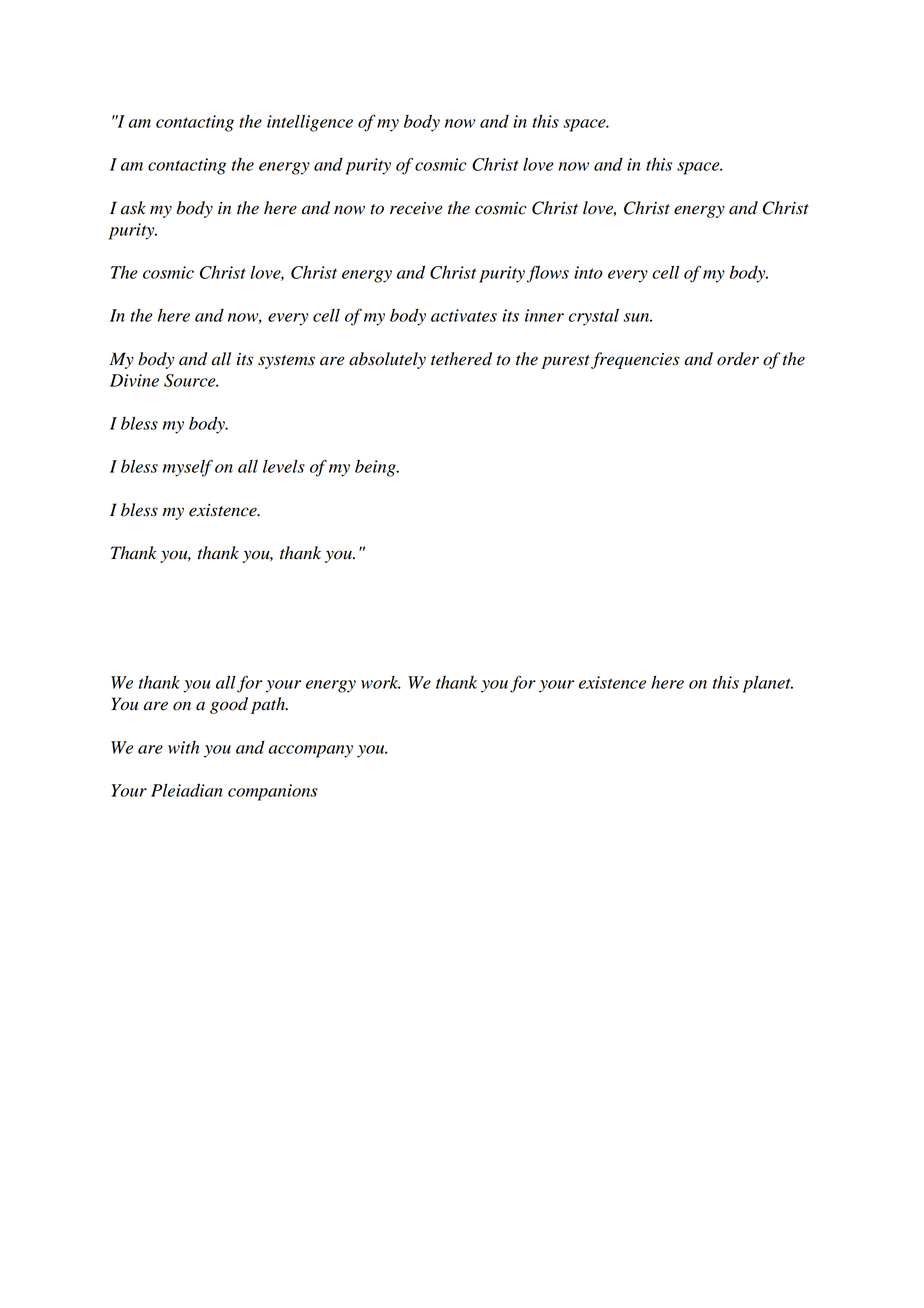 The width and height of the page is (924, 1308). Describe the element at coordinates (416, 208) in the page. I see `receive` at that location.
